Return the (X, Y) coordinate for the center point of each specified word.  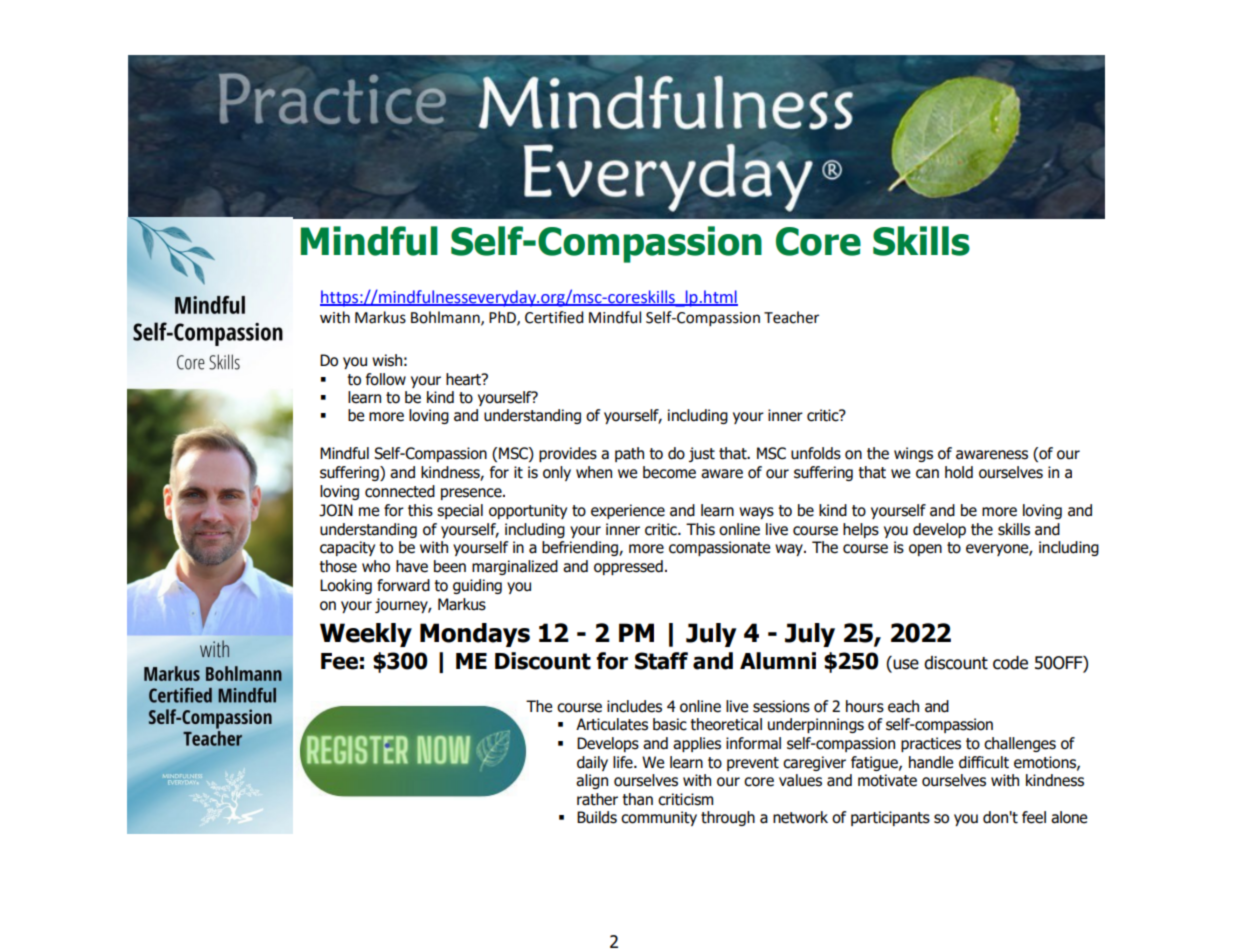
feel (1034, 817)
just (702, 454)
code (1010, 663)
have (412, 566)
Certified (554, 317)
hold (959, 472)
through (728, 818)
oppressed (628, 567)
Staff (661, 661)
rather (597, 799)
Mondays (475, 635)
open (925, 550)
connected (400, 491)
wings (913, 454)
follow (386, 379)
